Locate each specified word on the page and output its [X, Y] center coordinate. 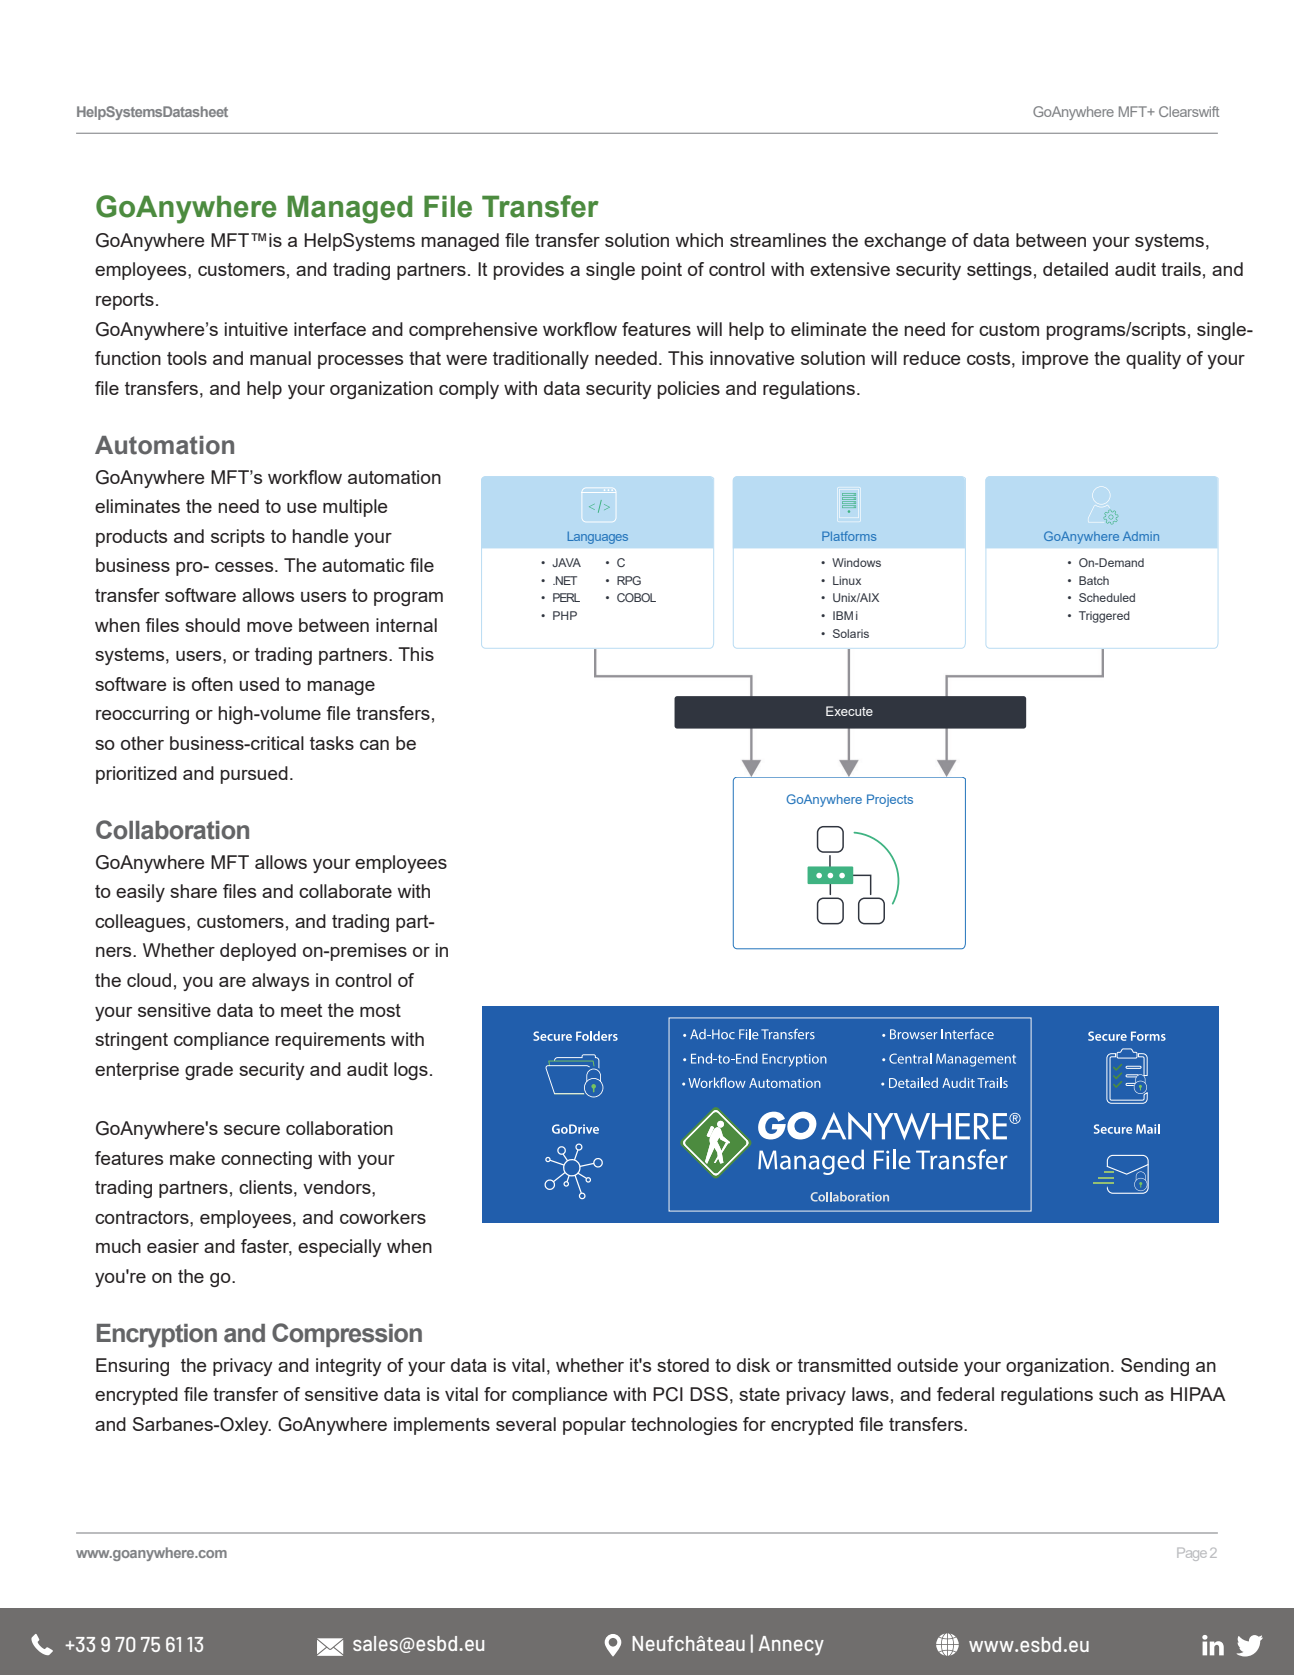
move [270, 627]
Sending [1155, 1367]
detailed [1075, 269]
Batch [1094, 580]
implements [442, 1426]
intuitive [256, 329]
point [662, 271]
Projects [890, 800]
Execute [849, 711]
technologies [684, 1426]
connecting [266, 1160]
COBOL [636, 597]
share [193, 891]
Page [1192, 1554]
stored [683, 1365]
